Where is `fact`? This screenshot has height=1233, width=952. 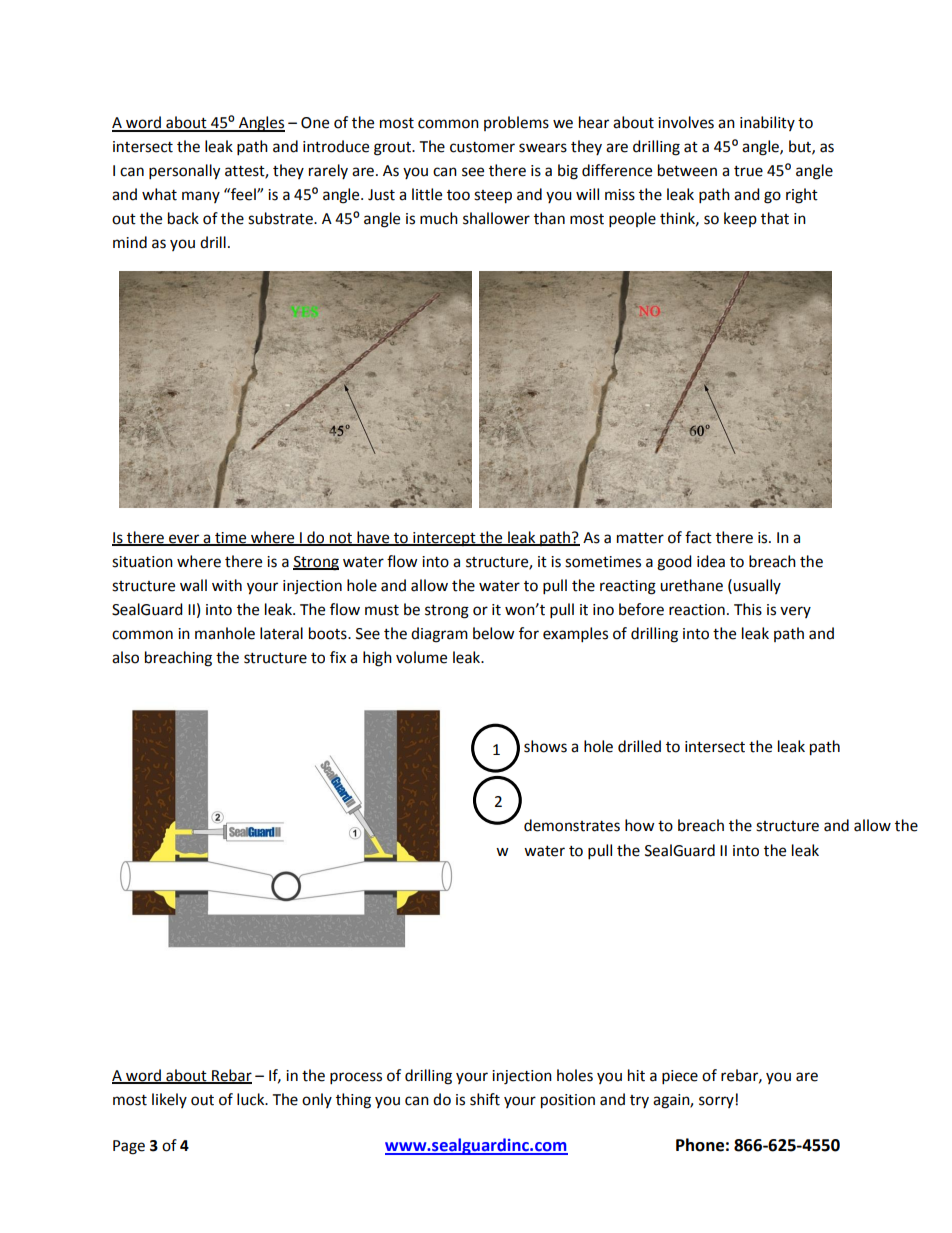 fact is located at coordinates (698, 537).
